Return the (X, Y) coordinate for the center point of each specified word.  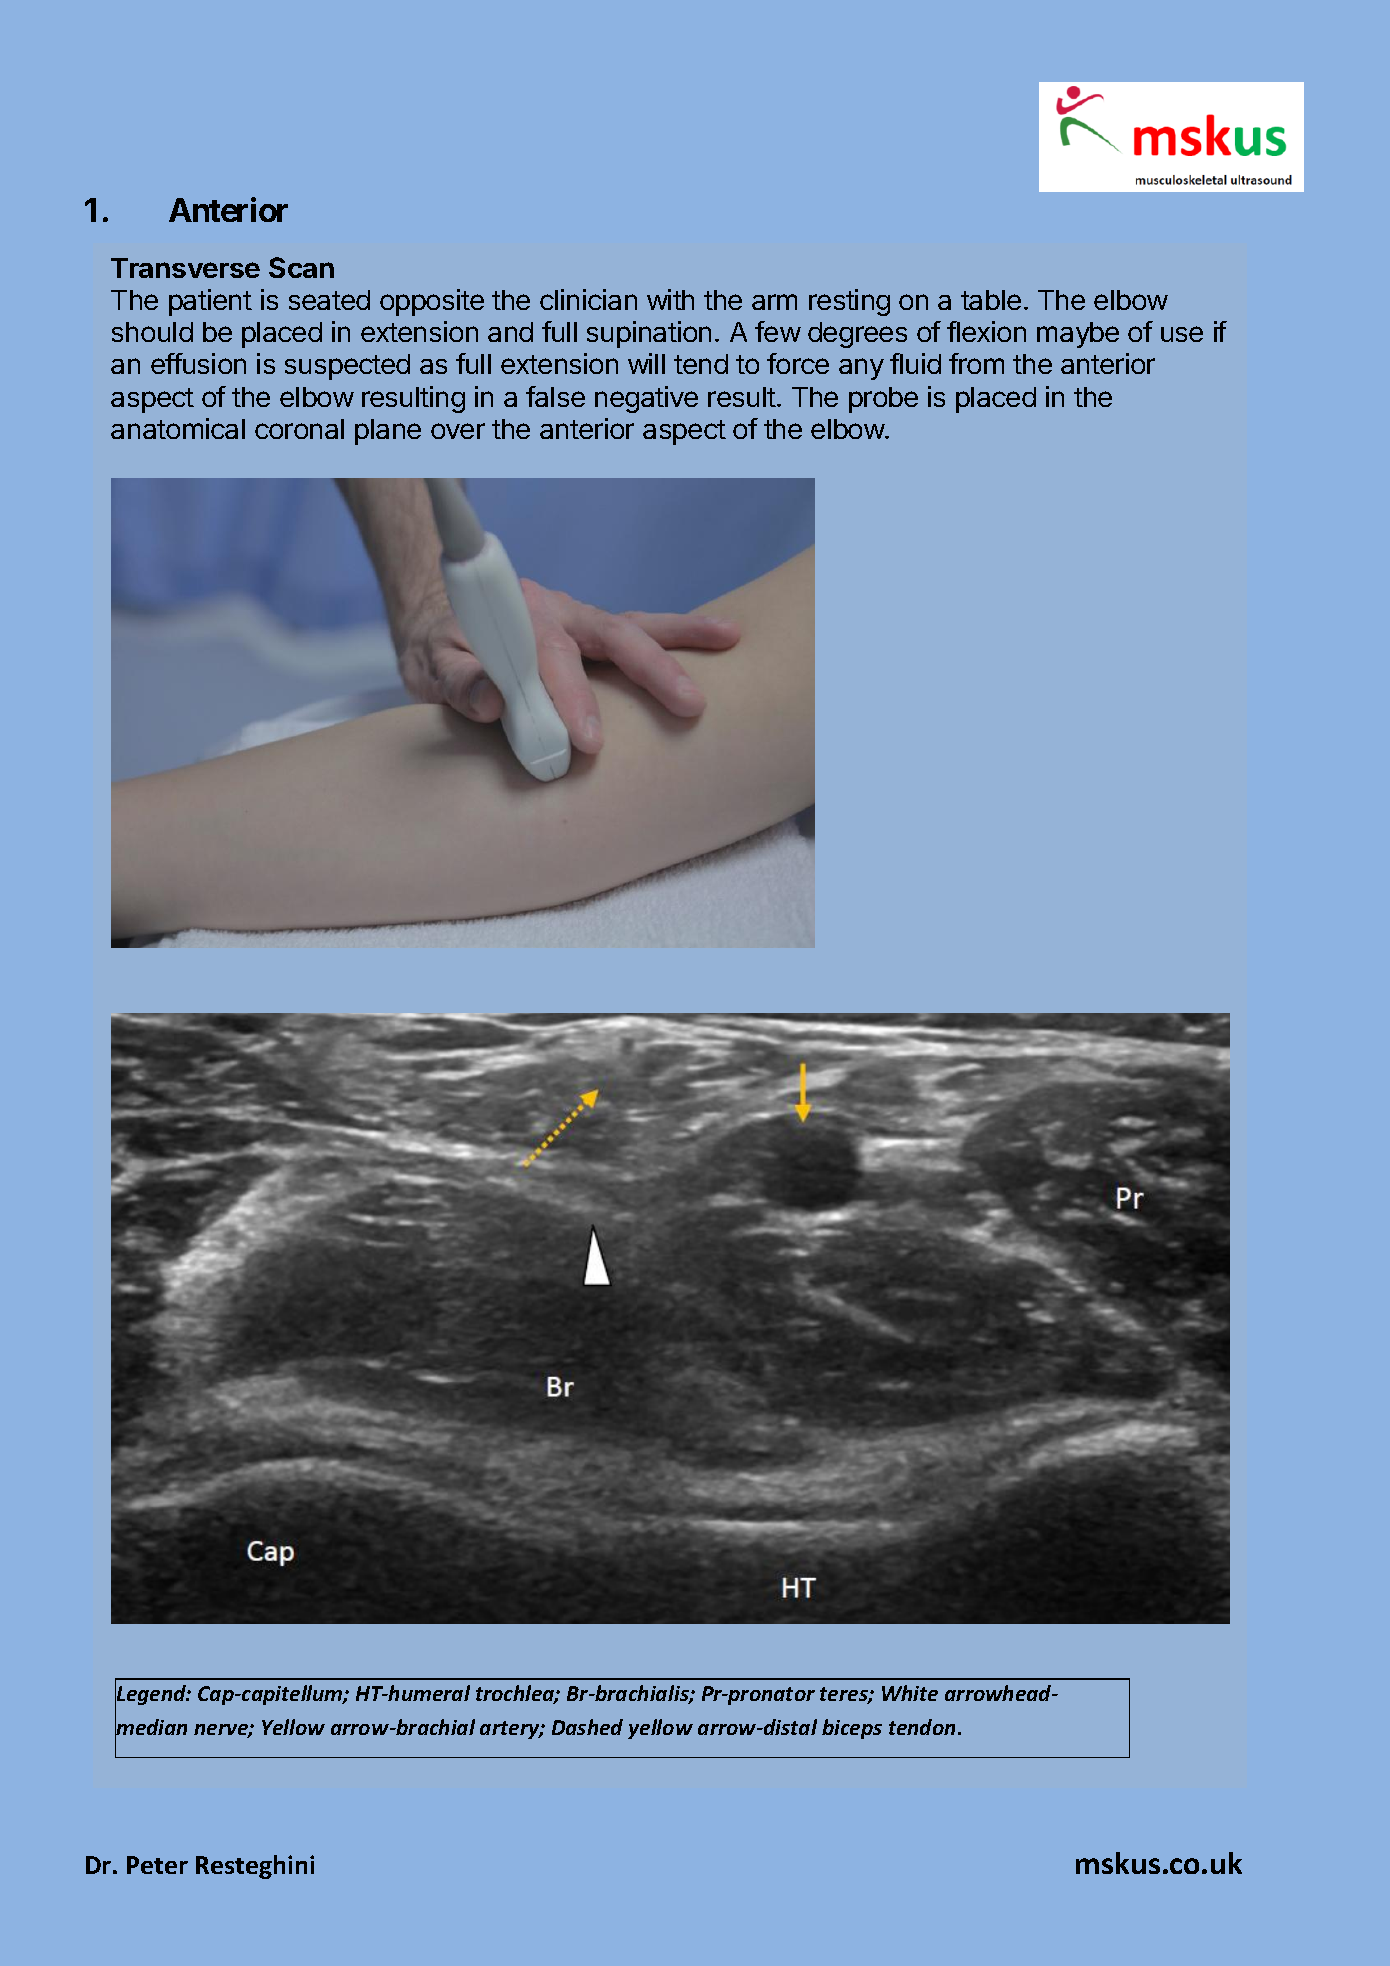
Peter (157, 1865)
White (910, 1693)
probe (883, 400)
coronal (299, 429)
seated (329, 300)
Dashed (587, 1727)
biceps (852, 1729)
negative (646, 399)
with (670, 299)
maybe (1078, 335)
